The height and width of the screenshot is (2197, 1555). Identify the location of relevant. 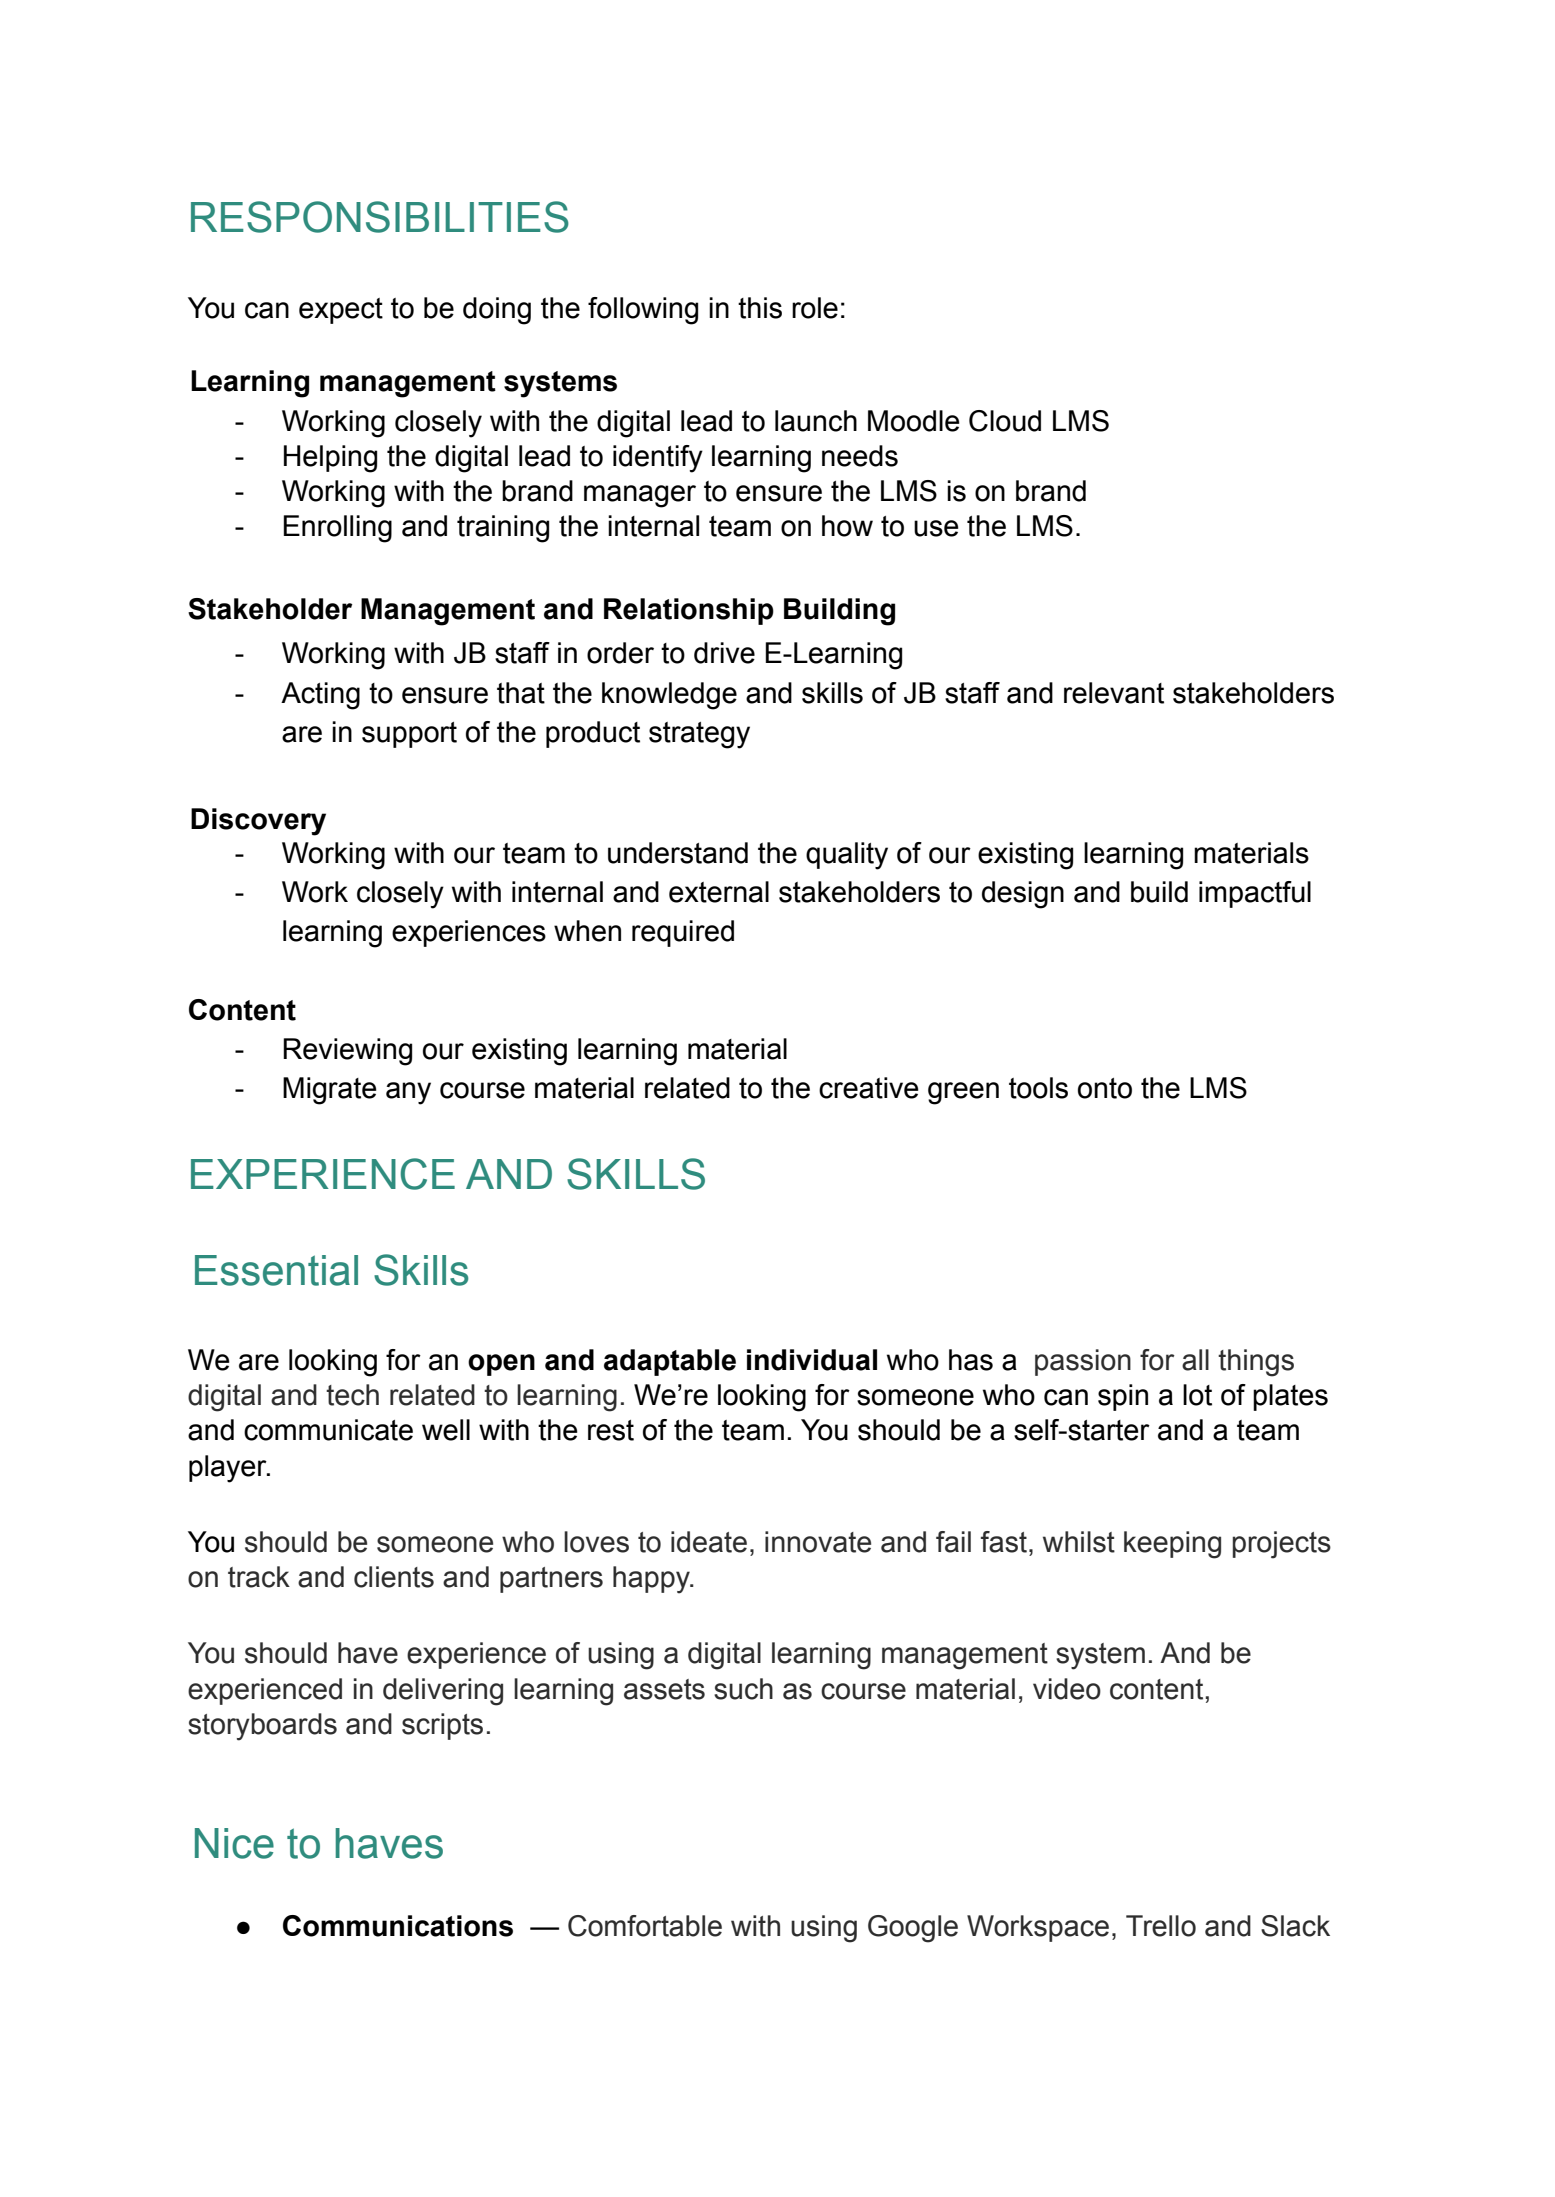
(1114, 693).
